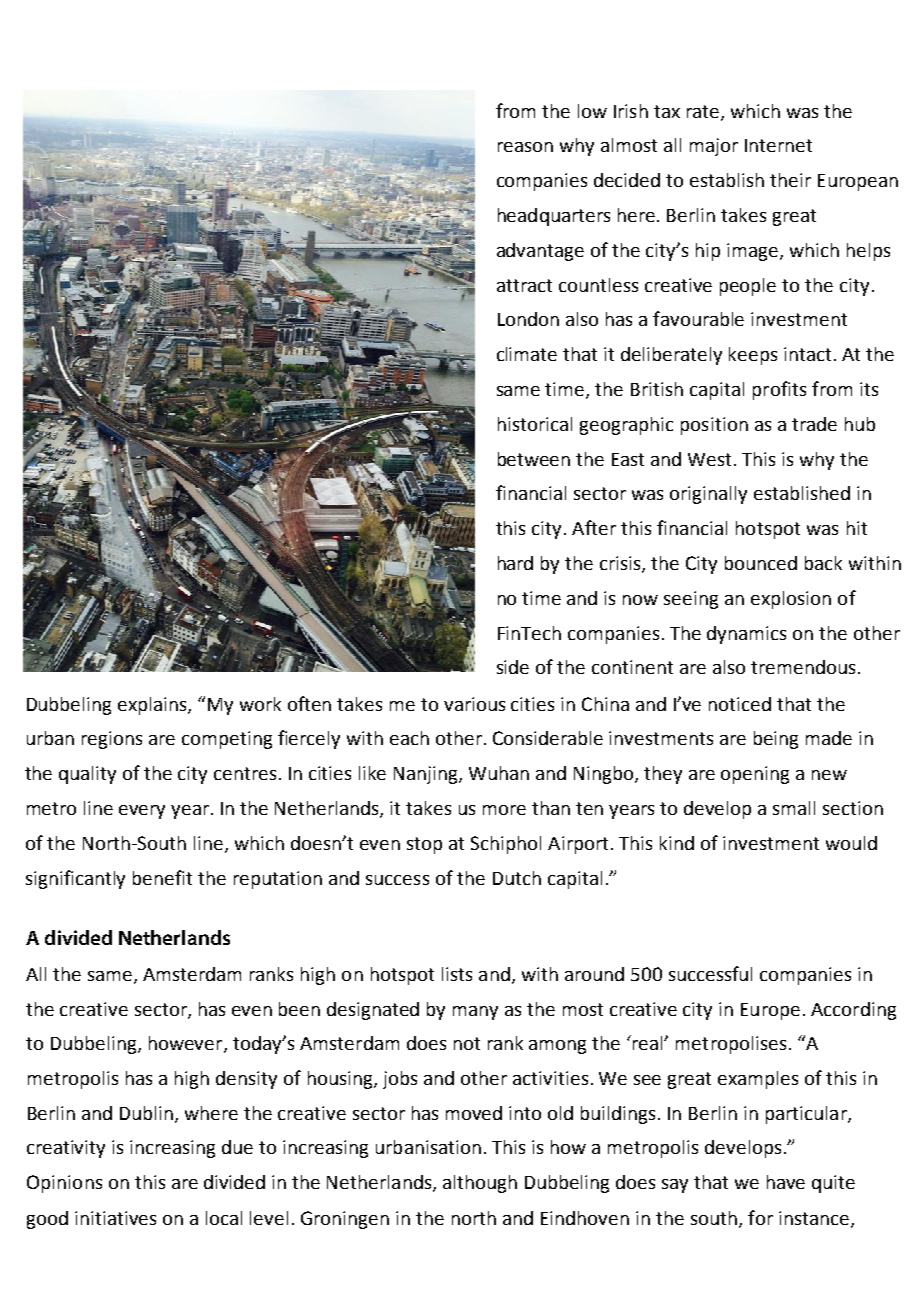 The image size is (924, 1294). I want to click on explains, so click(153, 706).
